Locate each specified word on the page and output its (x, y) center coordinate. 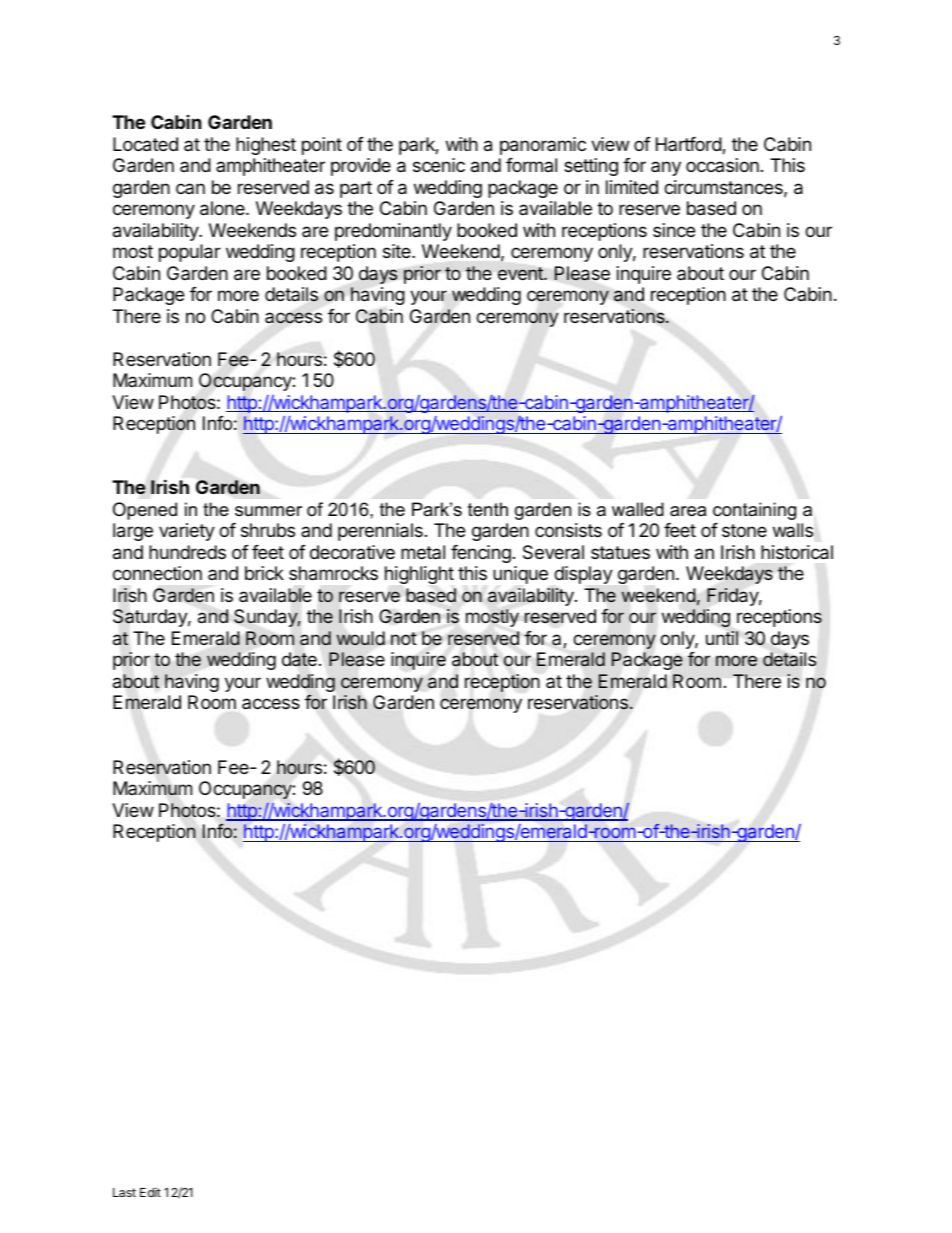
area (688, 511)
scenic (439, 165)
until (722, 638)
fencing (481, 554)
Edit (150, 1192)
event (521, 273)
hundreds (187, 552)
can (190, 188)
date (299, 659)
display (583, 575)
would (361, 638)
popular (190, 253)
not (404, 638)
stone (744, 530)
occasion (722, 165)
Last (124, 1192)
